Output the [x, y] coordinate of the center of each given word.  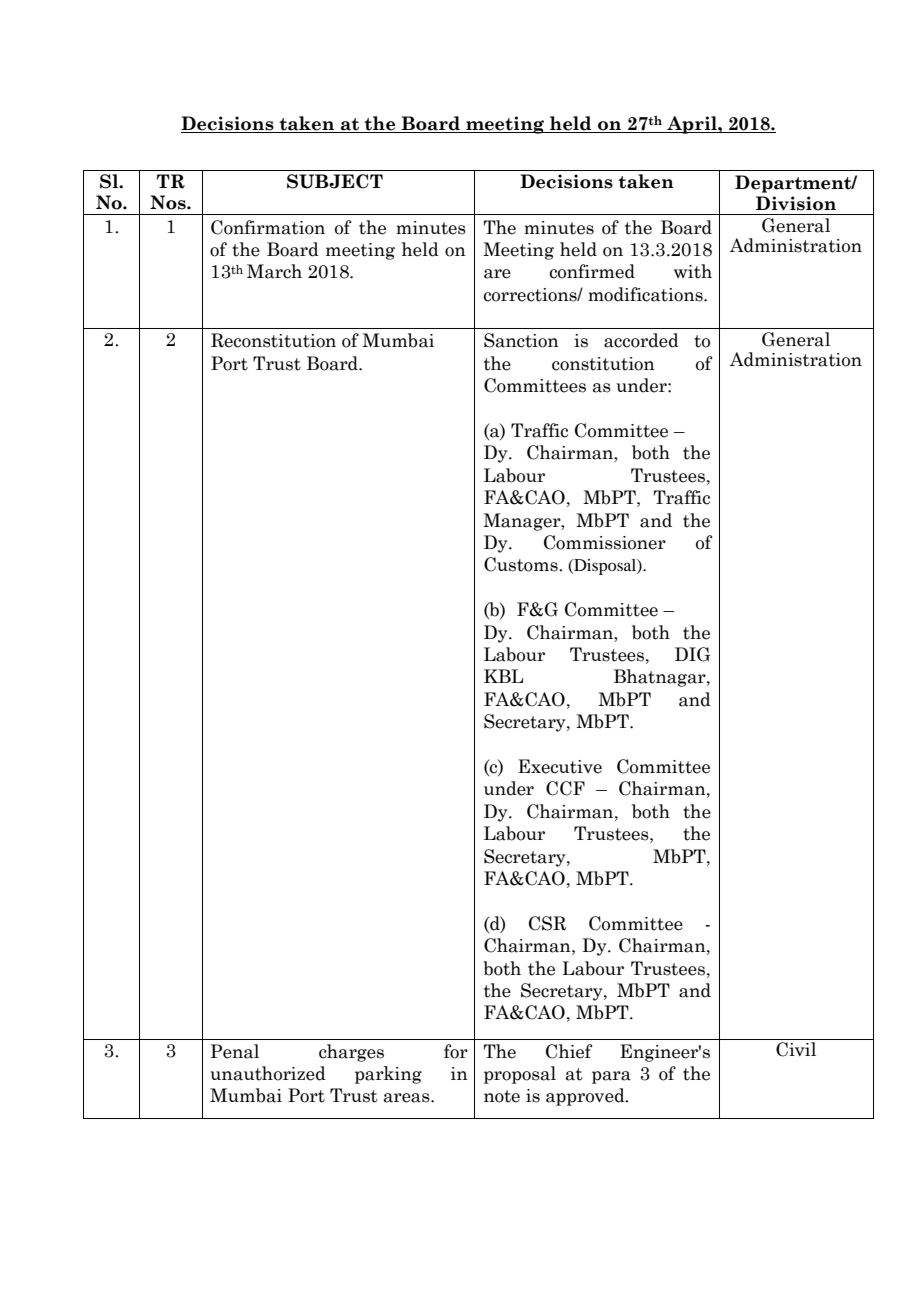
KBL [503, 676]
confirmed [592, 271]
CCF [565, 788]
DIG [692, 654]
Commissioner [605, 542]
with [693, 271]
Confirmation [268, 227]
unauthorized [268, 1073]
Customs [522, 564]
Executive [560, 766]
